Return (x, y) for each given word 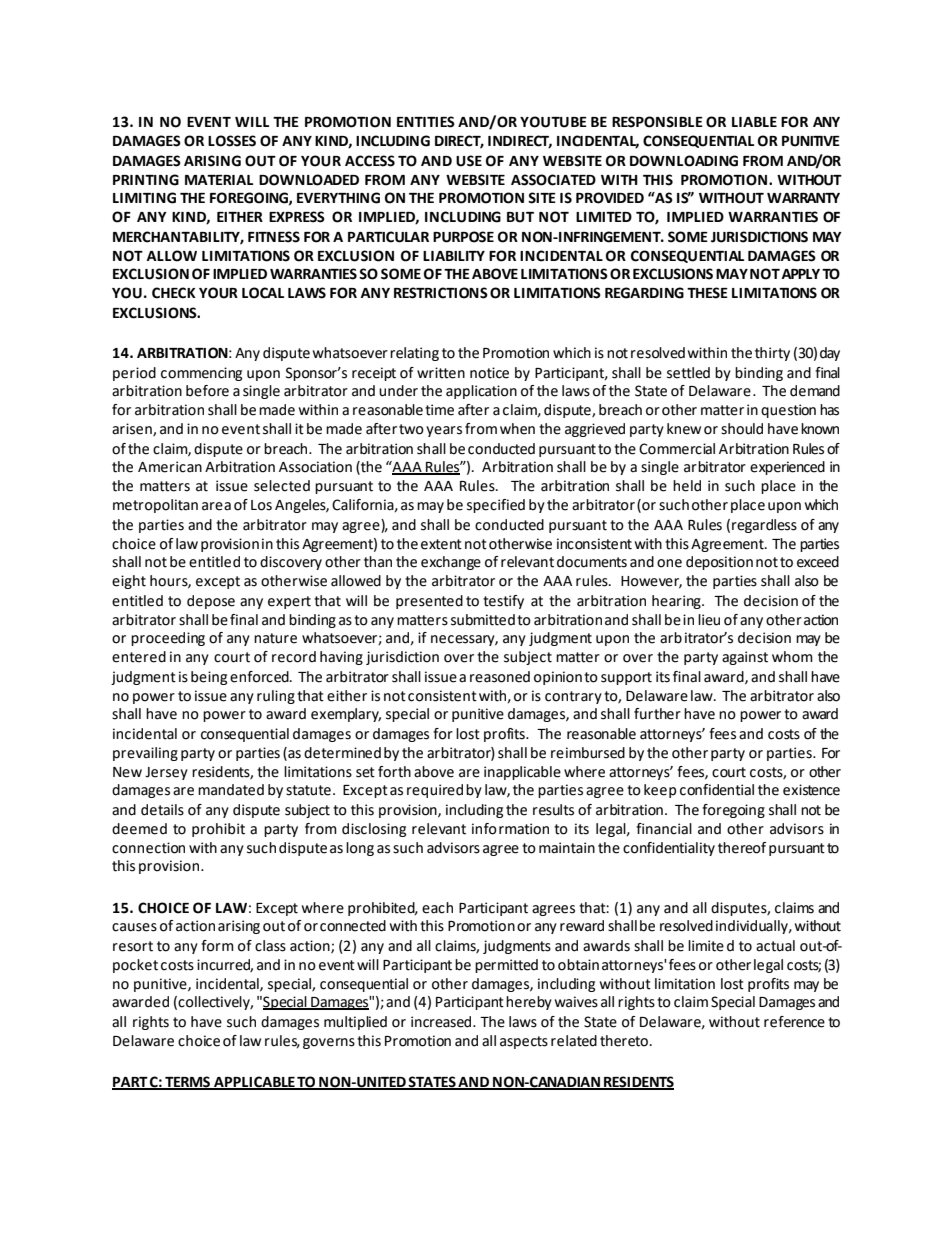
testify (503, 602)
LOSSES (232, 141)
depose (211, 602)
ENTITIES (426, 122)
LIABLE (754, 122)
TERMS (188, 1083)
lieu (709, 620)
